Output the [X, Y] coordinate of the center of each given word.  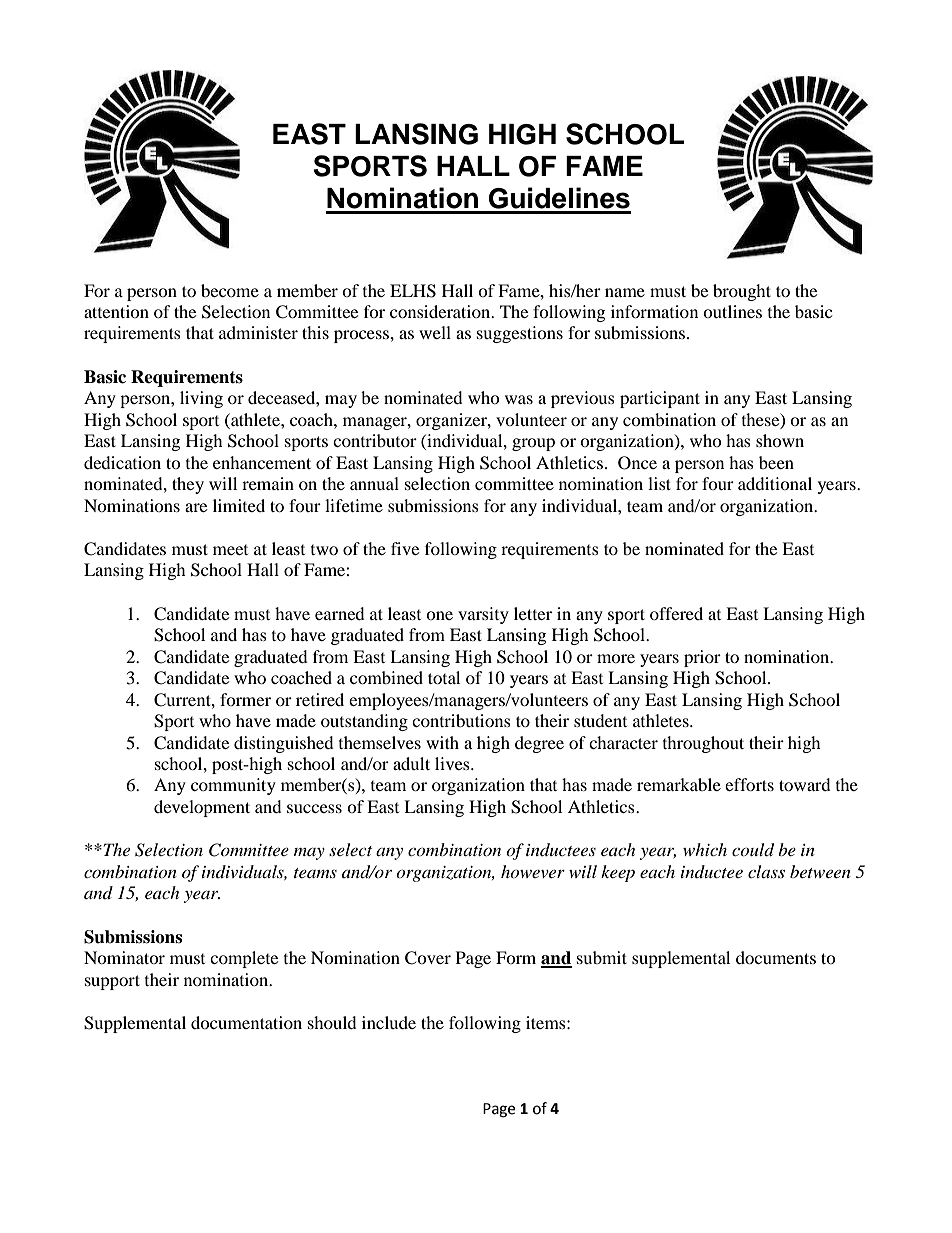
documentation [246, 1022]
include [389, 1022]
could [753, 850]
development [202, 808]
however [533, 871]
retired [320, 699]
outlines [732, 311]
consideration [441, 311]
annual [374, 483]
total [444, 677]
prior [702, 658]
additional [775, 483]
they [188, 485]
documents [776, 957]
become [230, 290]
